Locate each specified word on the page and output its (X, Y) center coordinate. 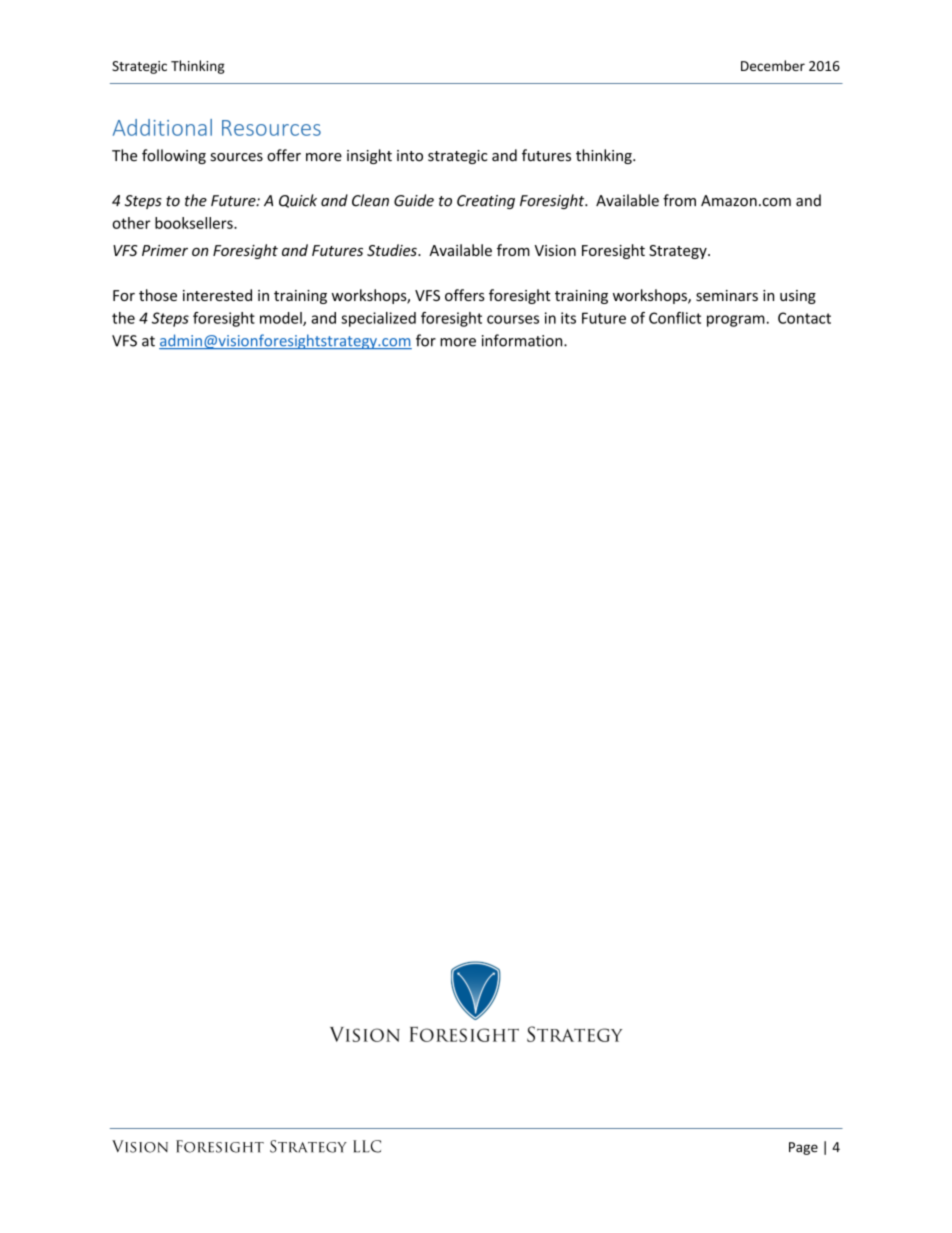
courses (513, 319)
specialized (378, 319)
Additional (162, 127)
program (736, 321)
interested (217, 295)
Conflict (675, 318)
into (410, 156)
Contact (804, 318)
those (158, 295)
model (282, 319)
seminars (727, 295)
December (773, 65)
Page (803, 1148)
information (523, 340)
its (568, 318)
